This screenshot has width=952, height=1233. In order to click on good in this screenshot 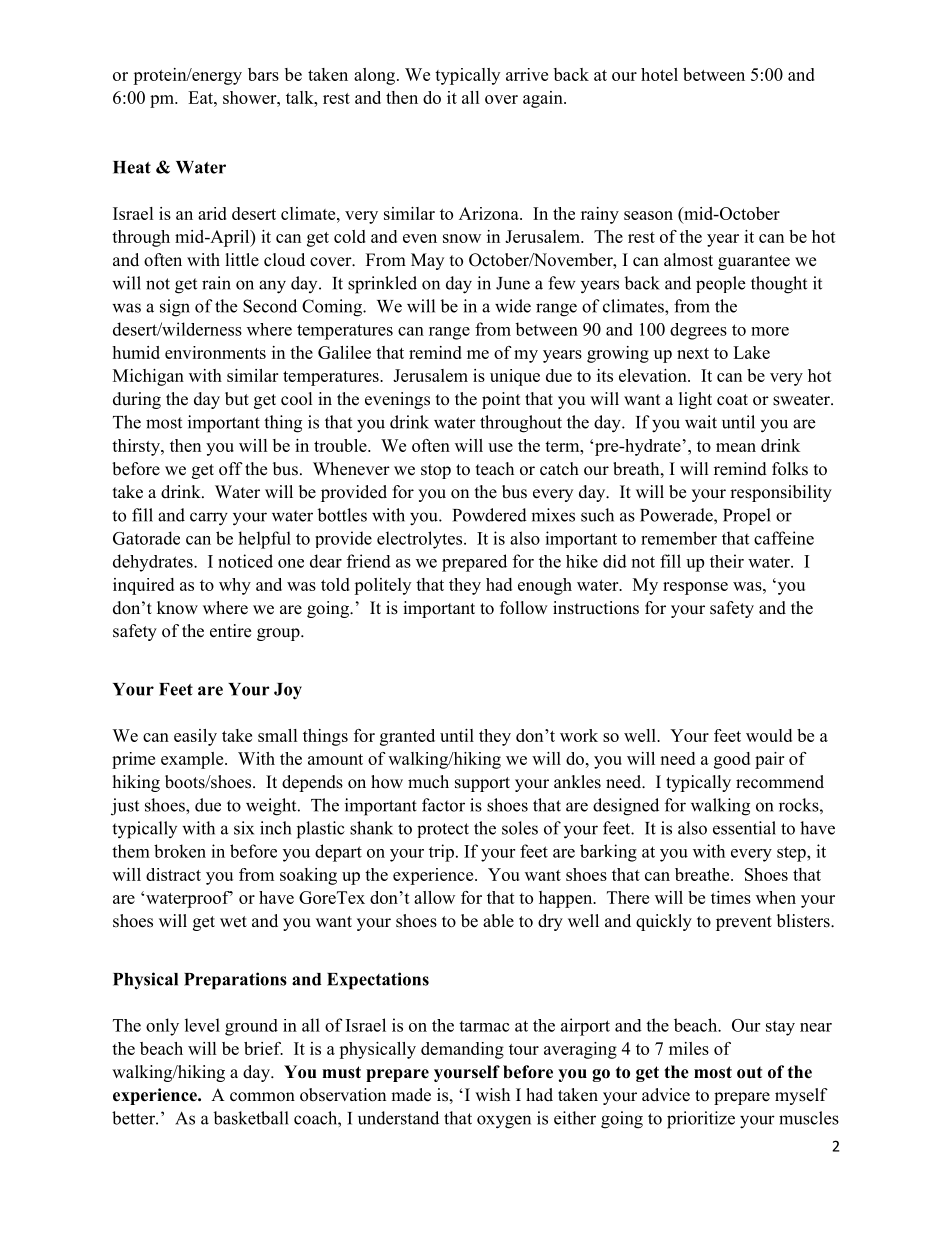, I will do `click(732, 760)`.
